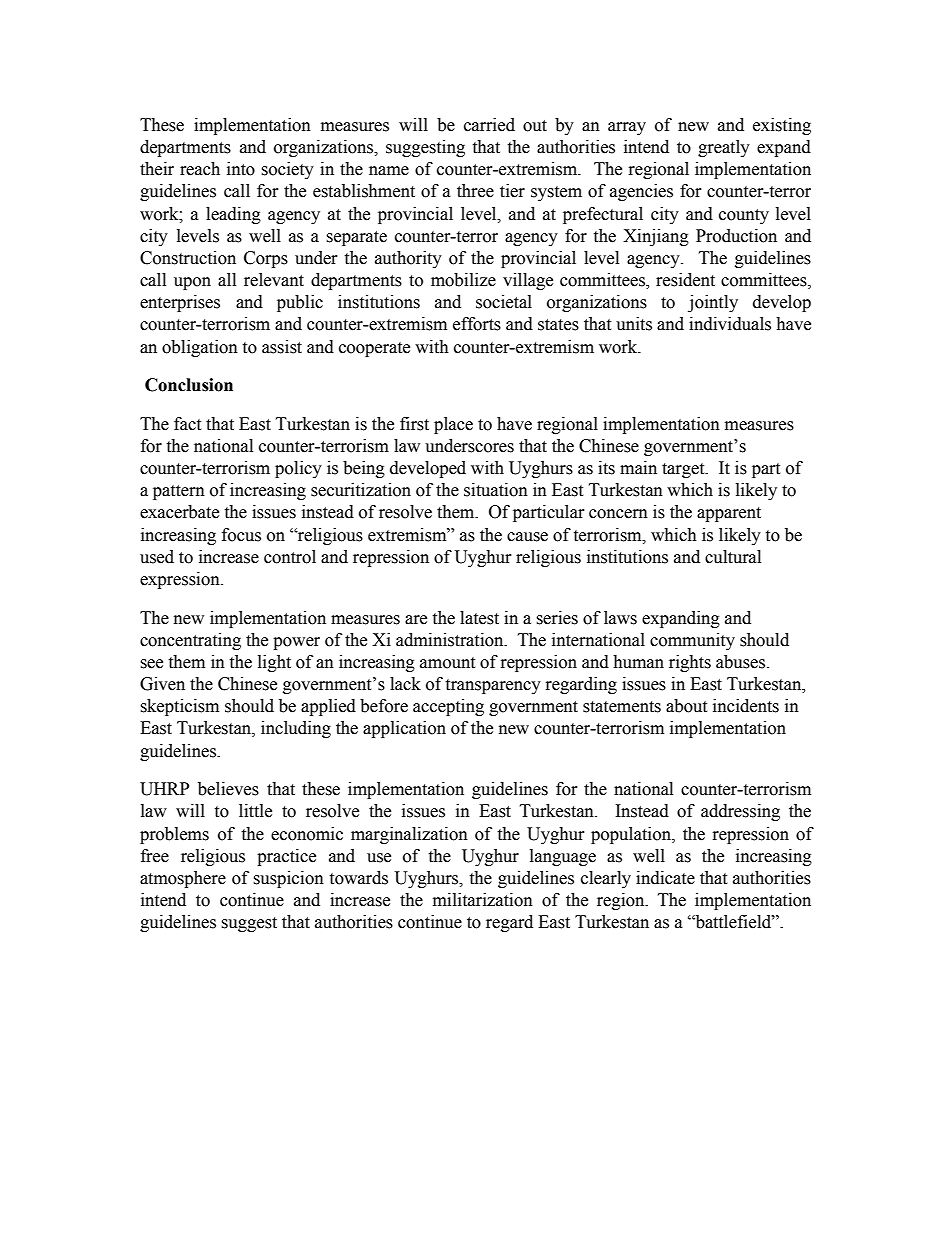 The width and height of the screenshot is (952, 1233). I want to click on militarization, so click(483, 900).
